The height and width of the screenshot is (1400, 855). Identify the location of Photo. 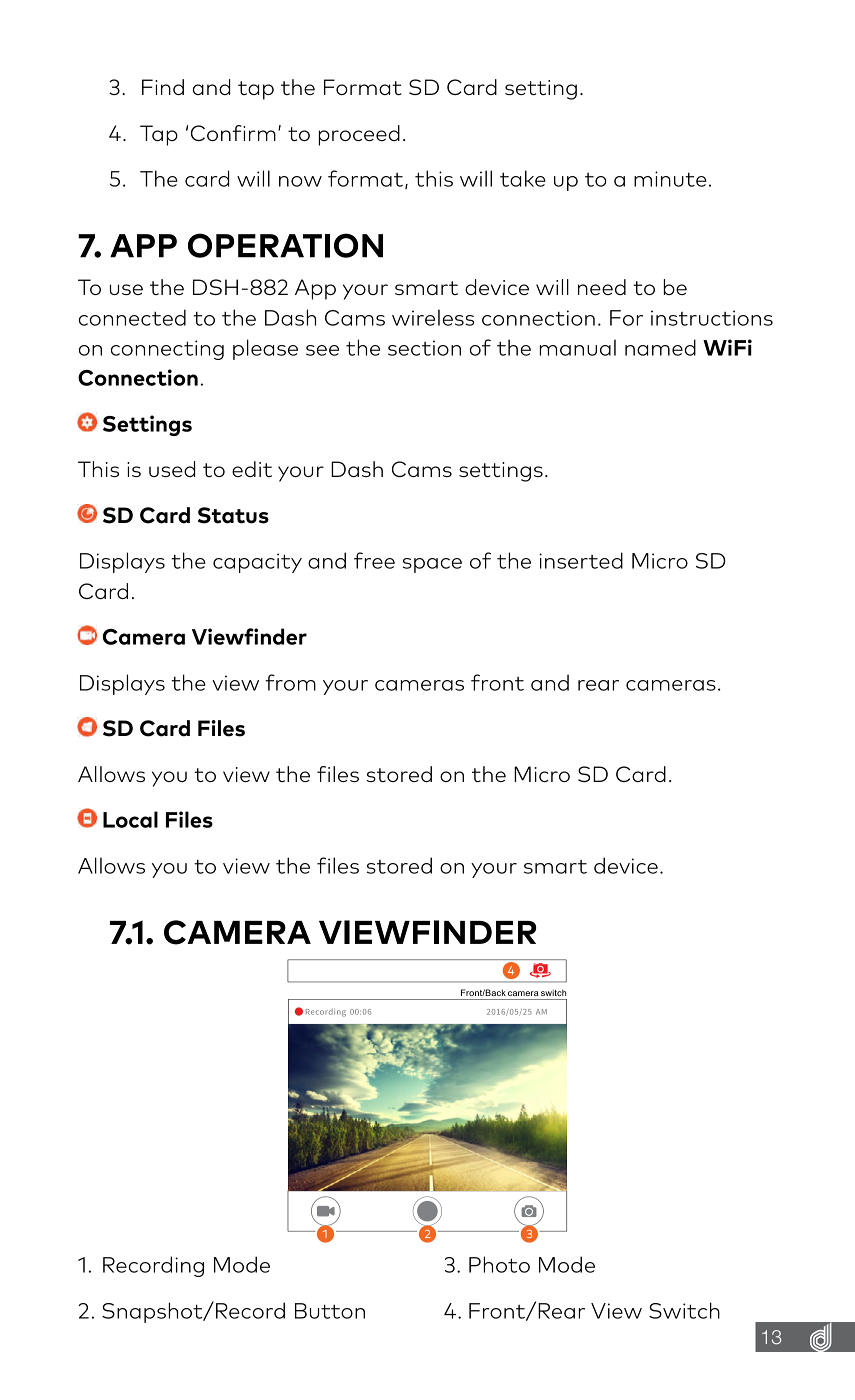
(499, 1264).
